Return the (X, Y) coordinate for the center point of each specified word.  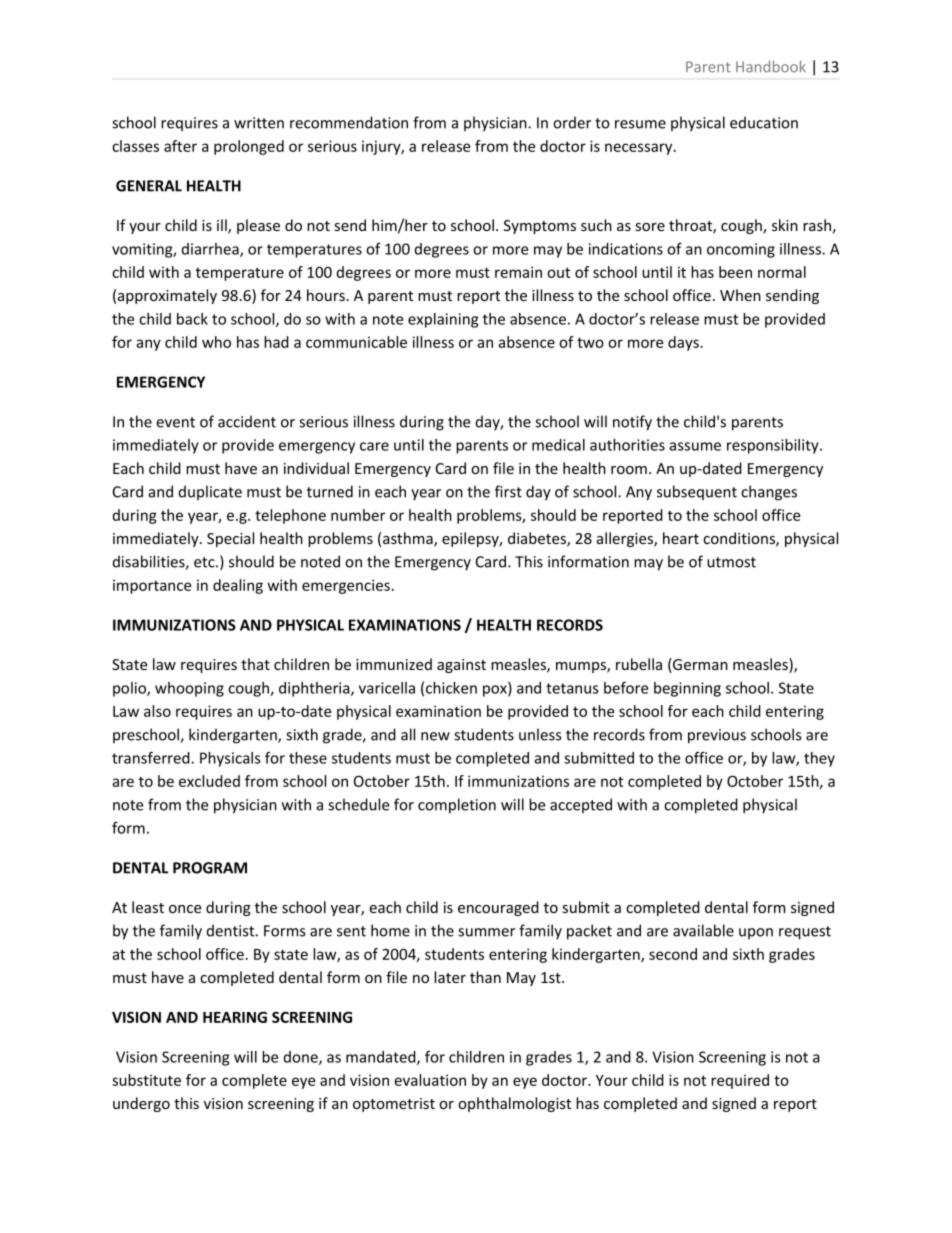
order (572, 122)
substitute (146, 1080)
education (764, 122)
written (259, 123)
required (740, 1081)
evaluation (430, 1080)
